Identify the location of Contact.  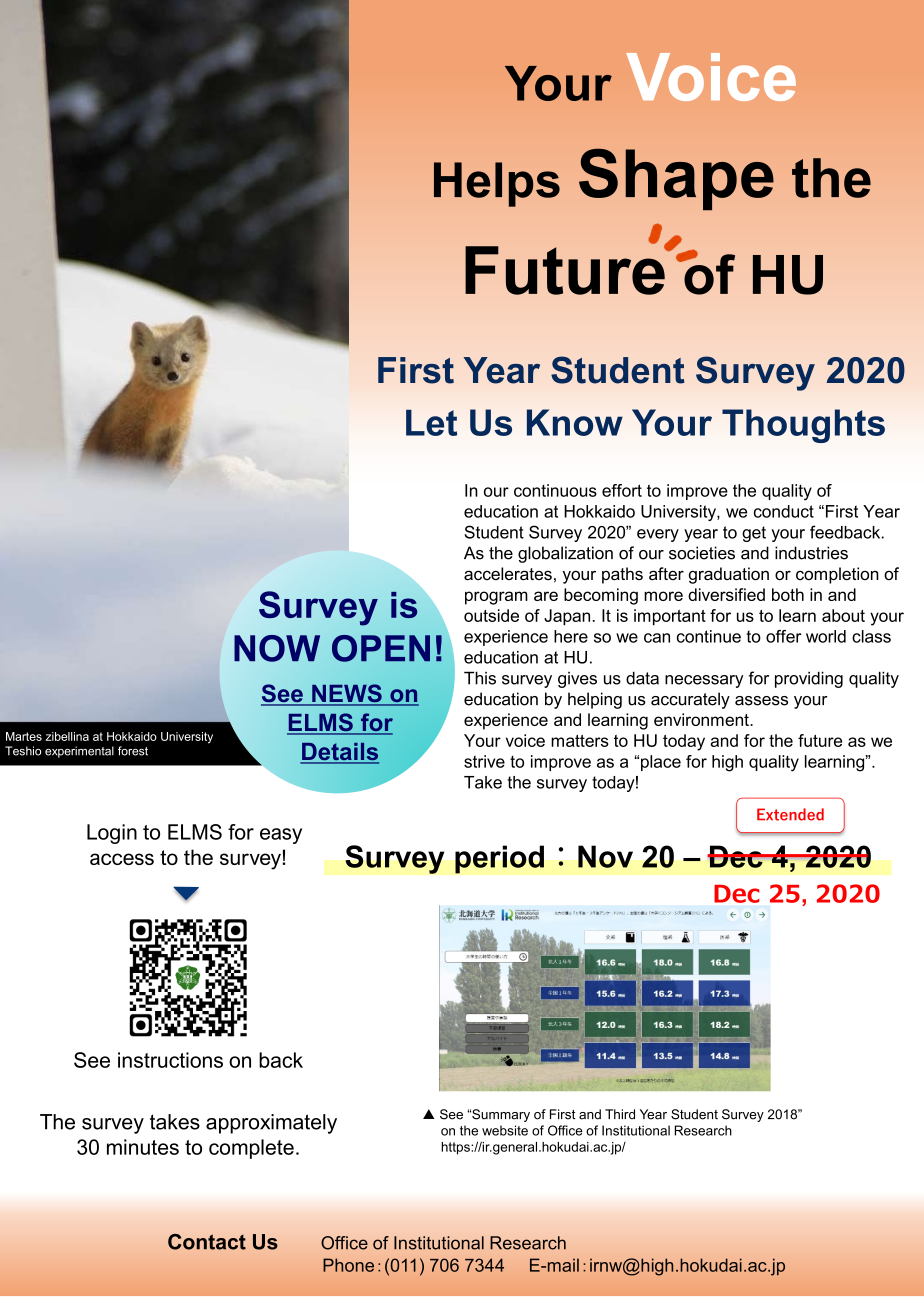
(207, 1242).
